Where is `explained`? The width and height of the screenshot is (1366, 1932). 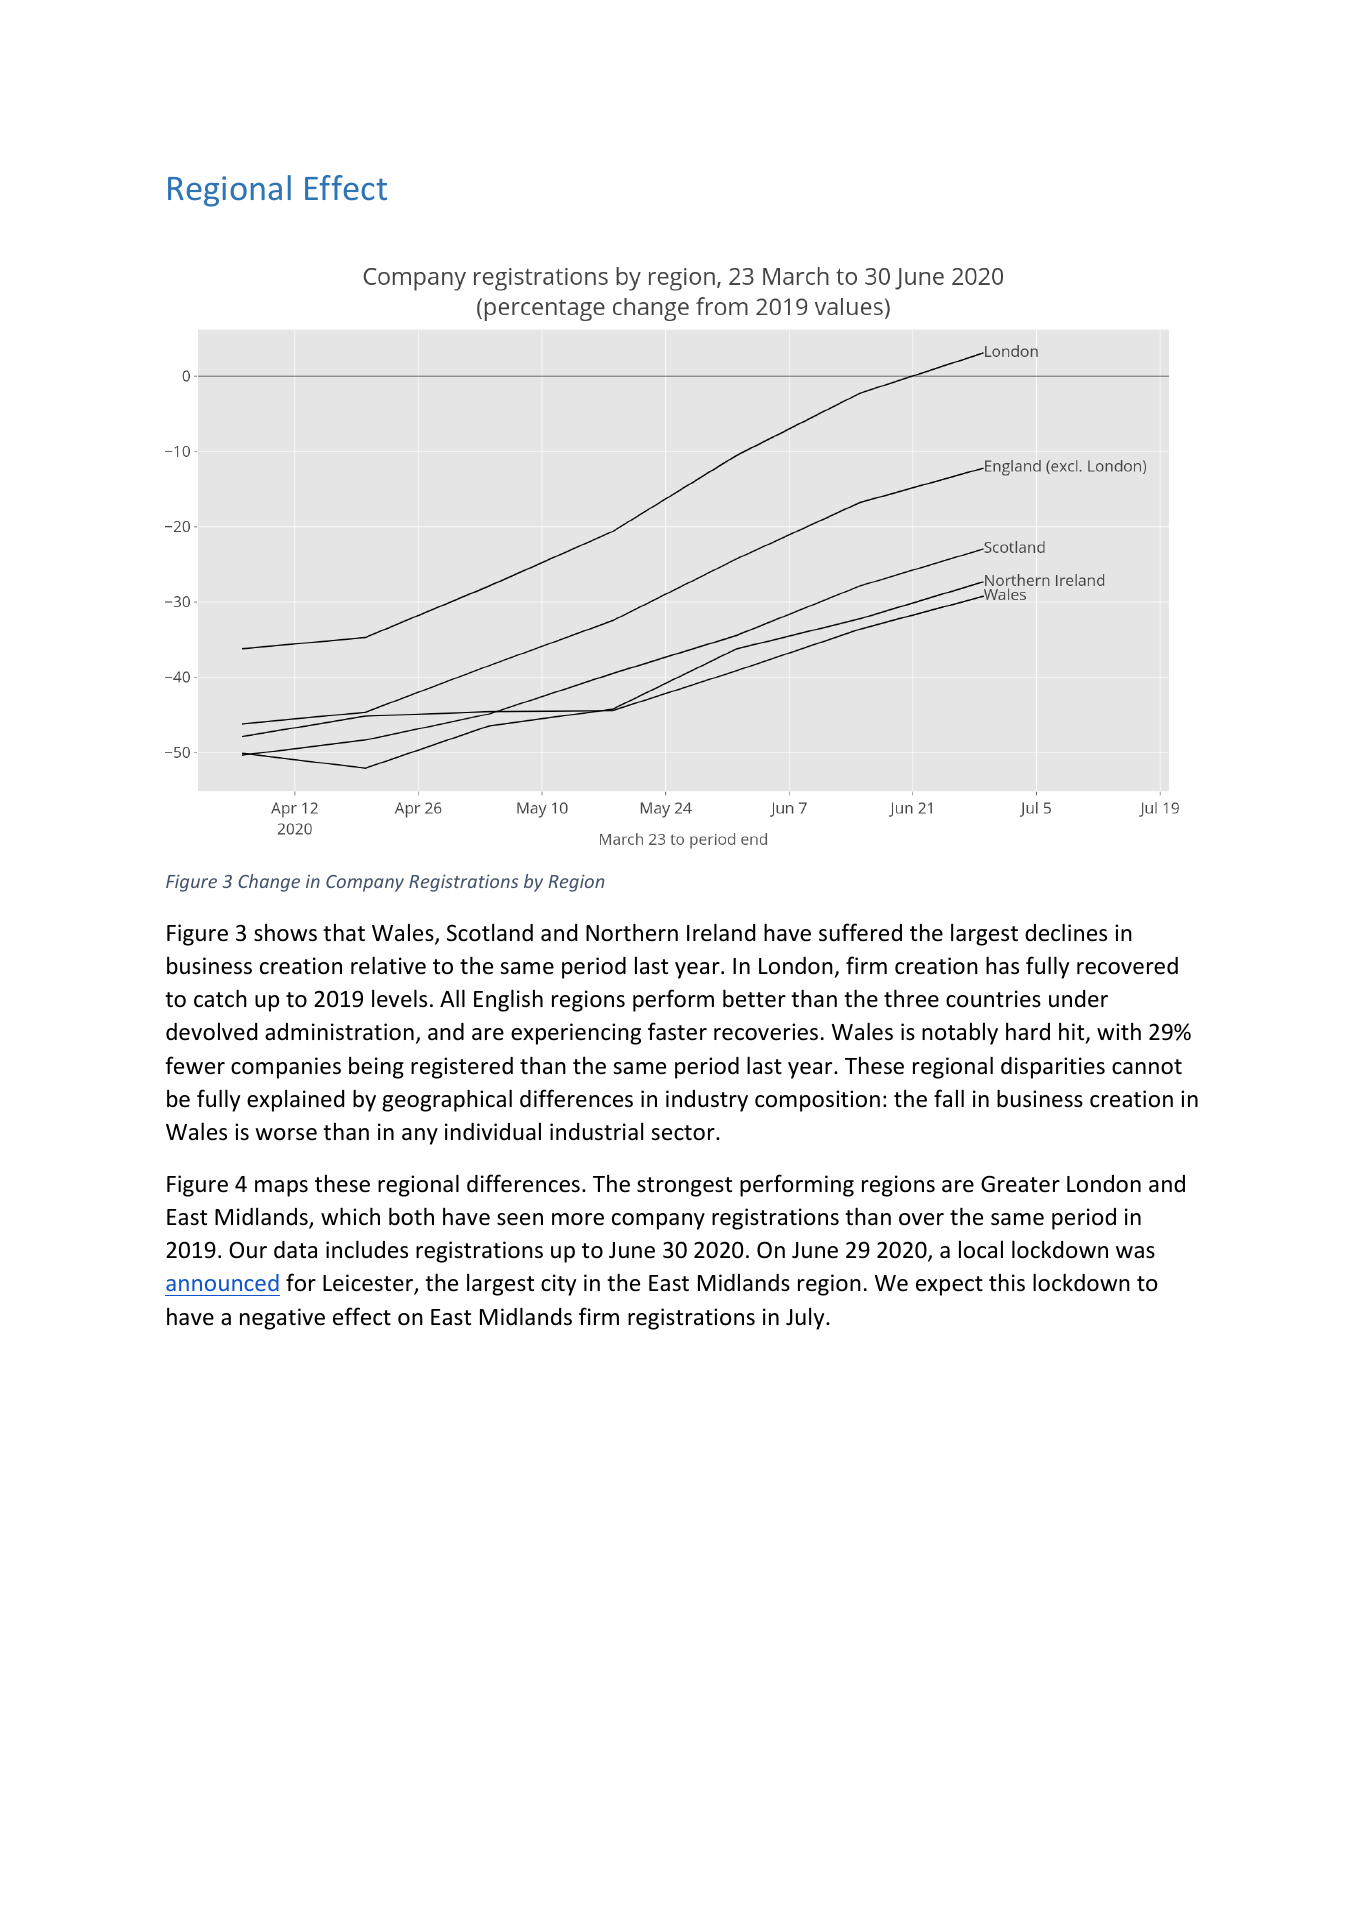 explained is located at coordinates (295, 1100).
